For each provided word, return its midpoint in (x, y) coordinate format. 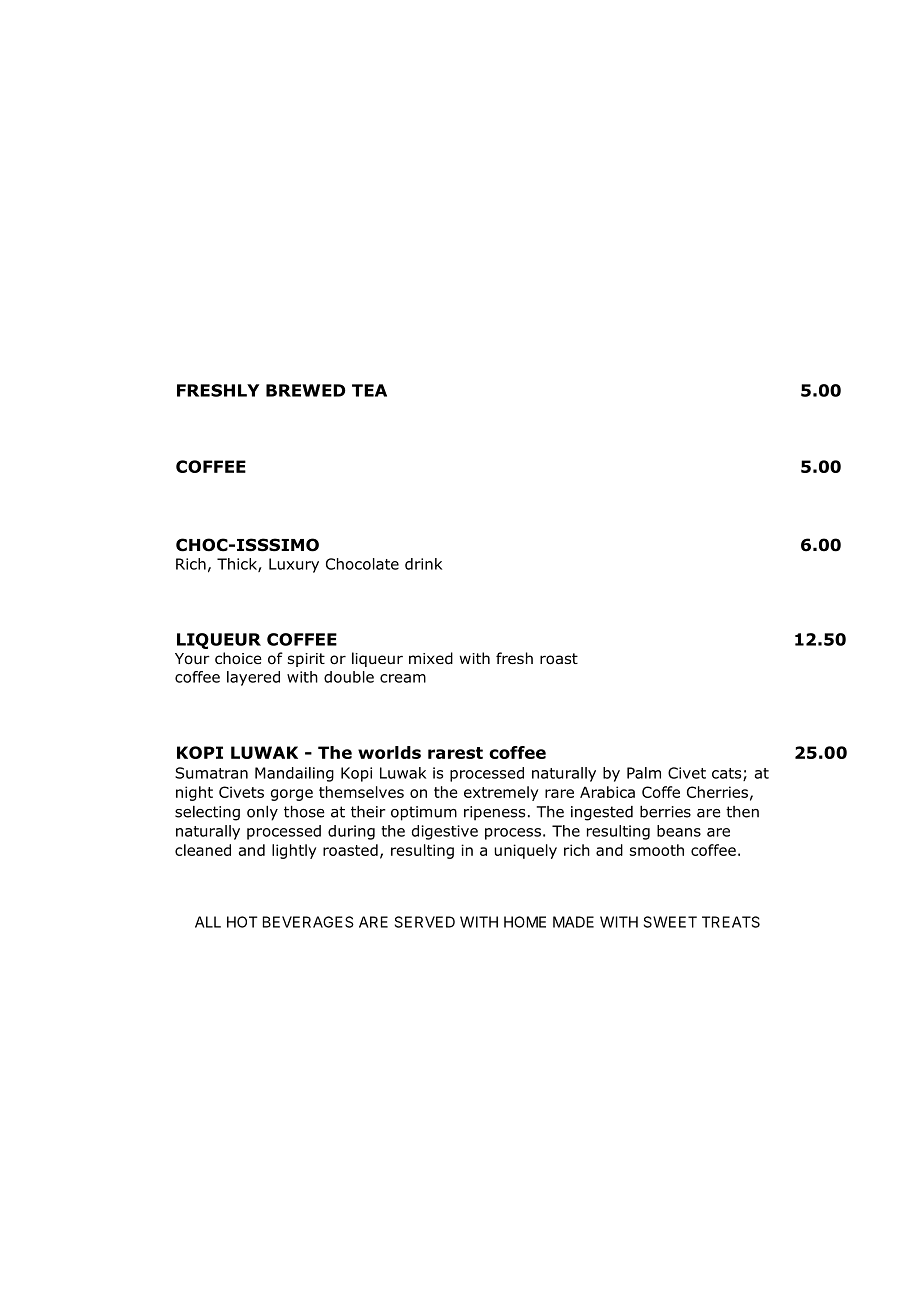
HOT (242, 922)
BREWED (306, 390)
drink (423, 564)
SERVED (425, 922)
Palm (644, 773)
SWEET (670, 922)
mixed (431, 658)
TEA (369, 390)
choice (238, 658)
